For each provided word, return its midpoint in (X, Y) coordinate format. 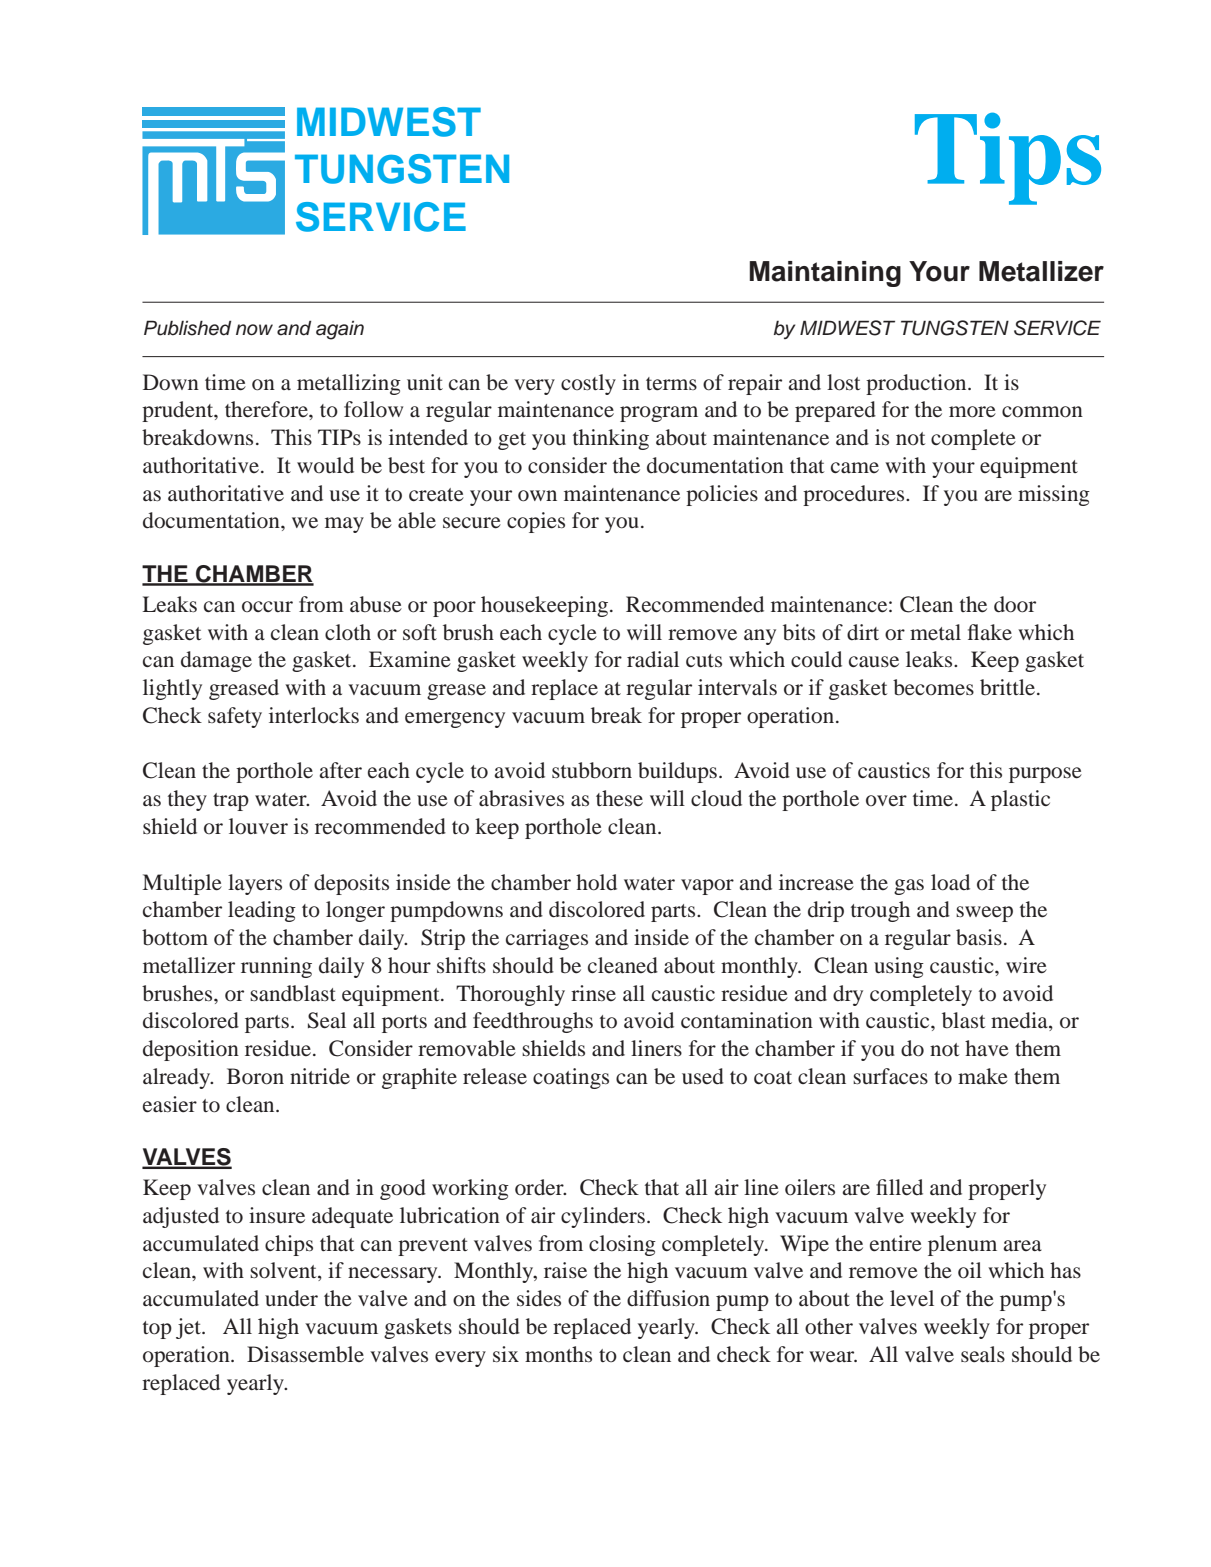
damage (216, 661)
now (254, 330)
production (917, 384)
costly (588, 384)
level (912, 1298)
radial (653, 659)
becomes (933, 687)
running (276, 967)
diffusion (668, 1298)
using (899, 967)
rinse (593, 993)
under (291, 1298)
